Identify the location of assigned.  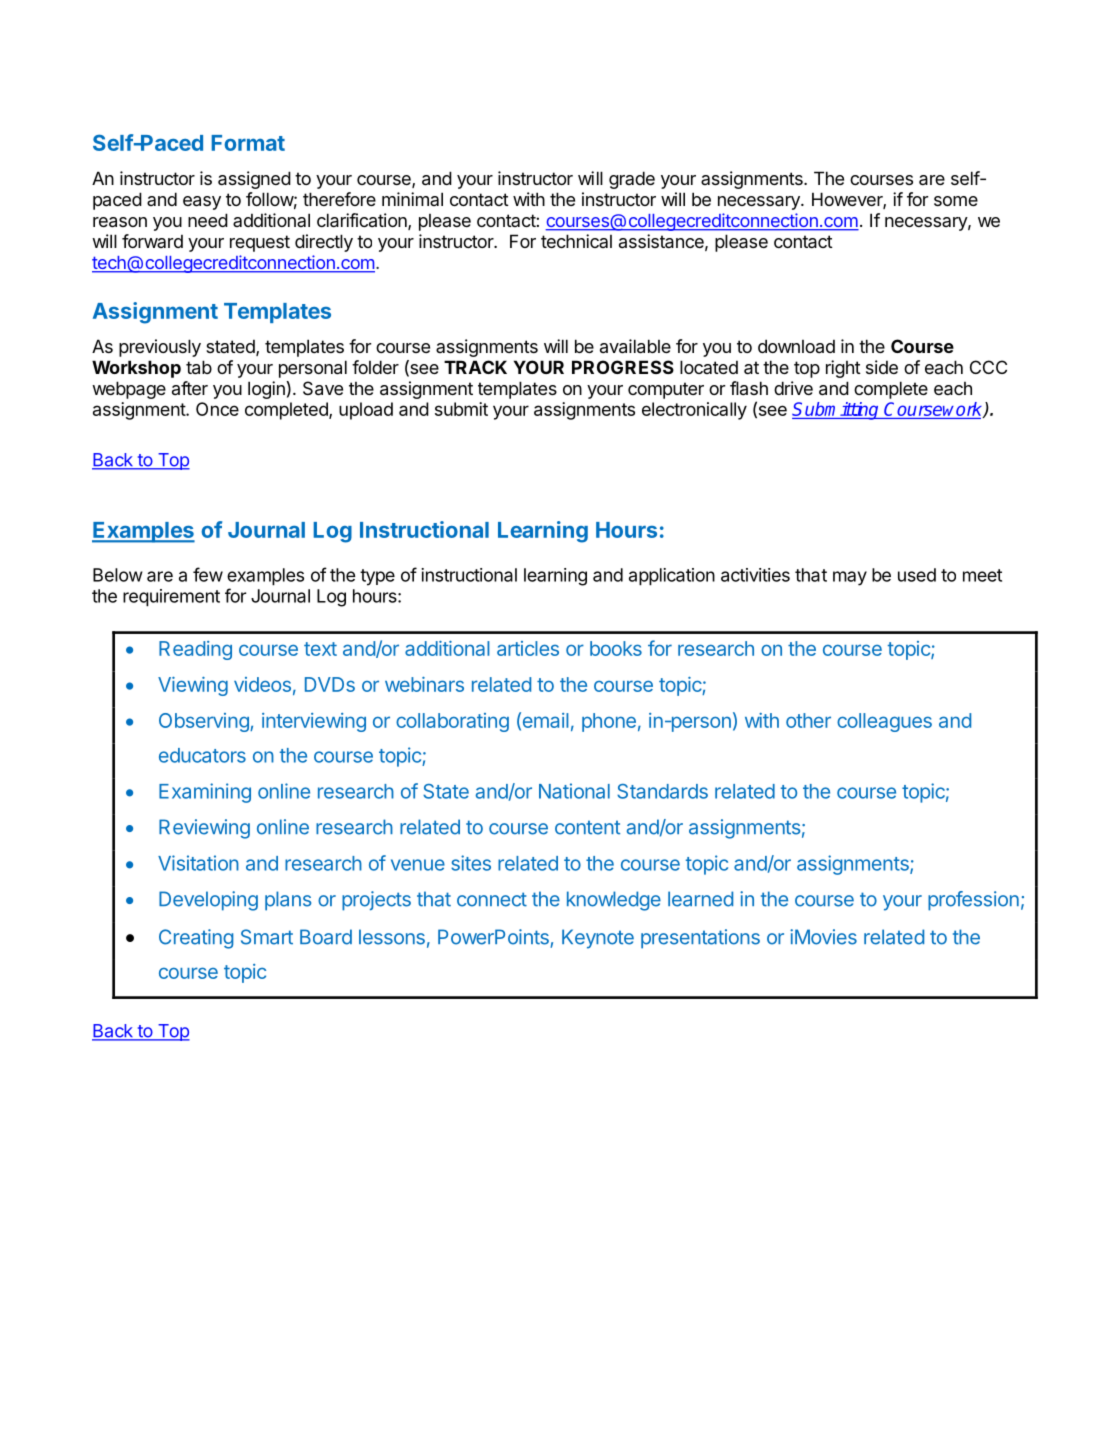
(254, 180).
